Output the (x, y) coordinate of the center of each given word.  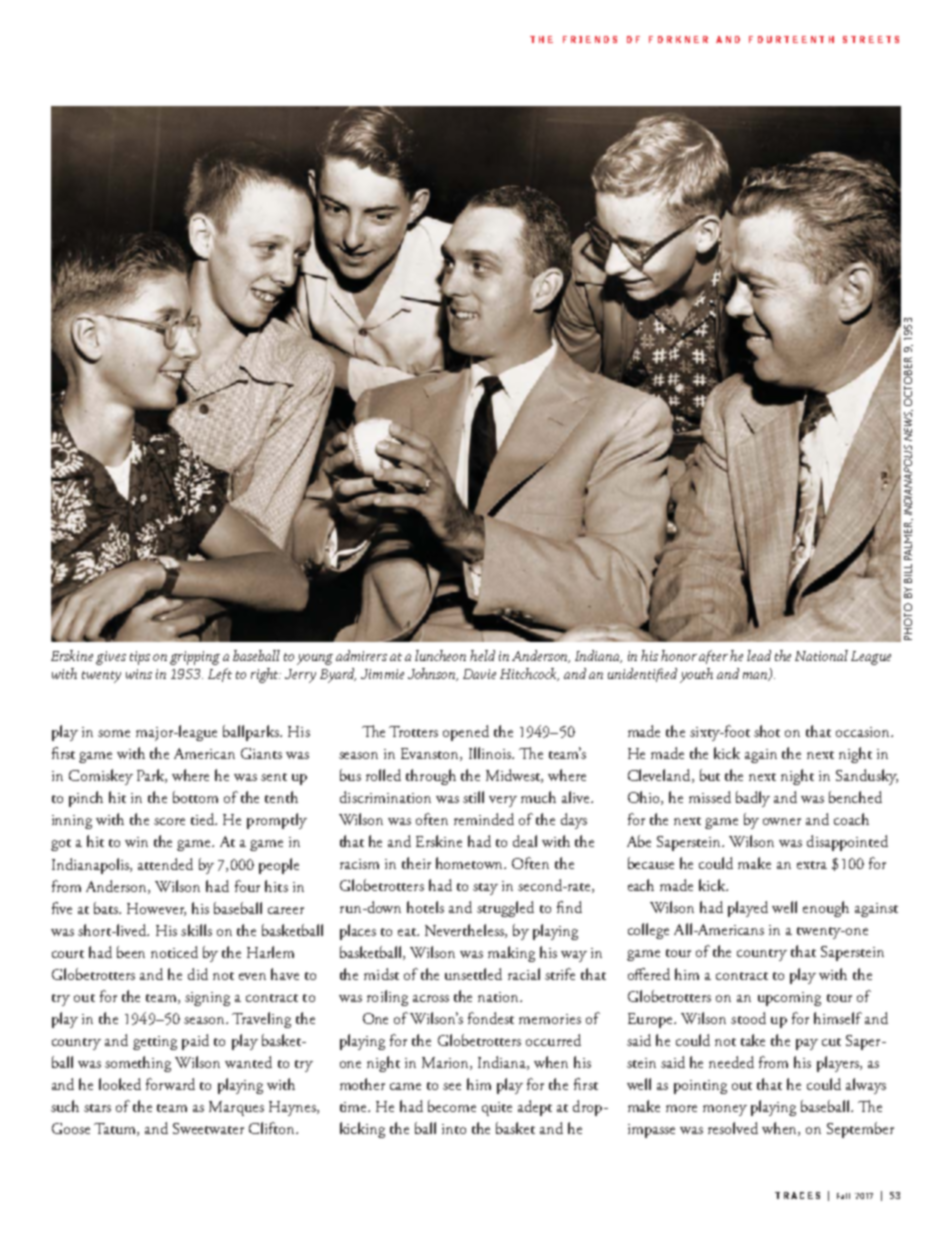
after (713, 657)
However (156, 909)
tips (140, 658)
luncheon (440, 655)
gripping (195, 658)
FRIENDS (590, 39)
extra (812, 865)
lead (759, 655)
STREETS (871, 39)
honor (679, 655)
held (482, 655)
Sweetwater (208, 1128)
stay (485, 889)
